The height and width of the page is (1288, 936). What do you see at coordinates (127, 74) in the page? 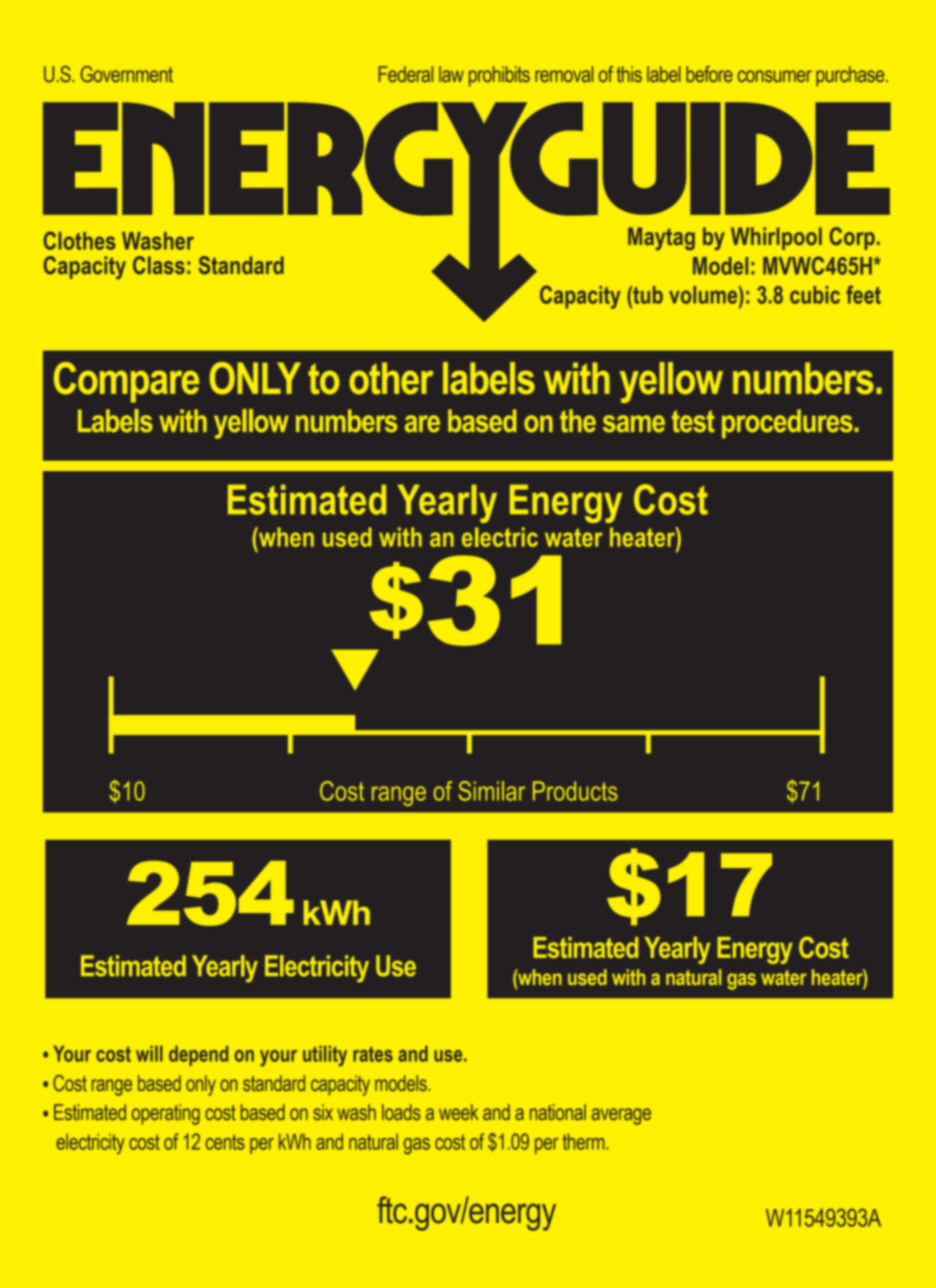
I see `Government` at bounding box center [127, 74].
